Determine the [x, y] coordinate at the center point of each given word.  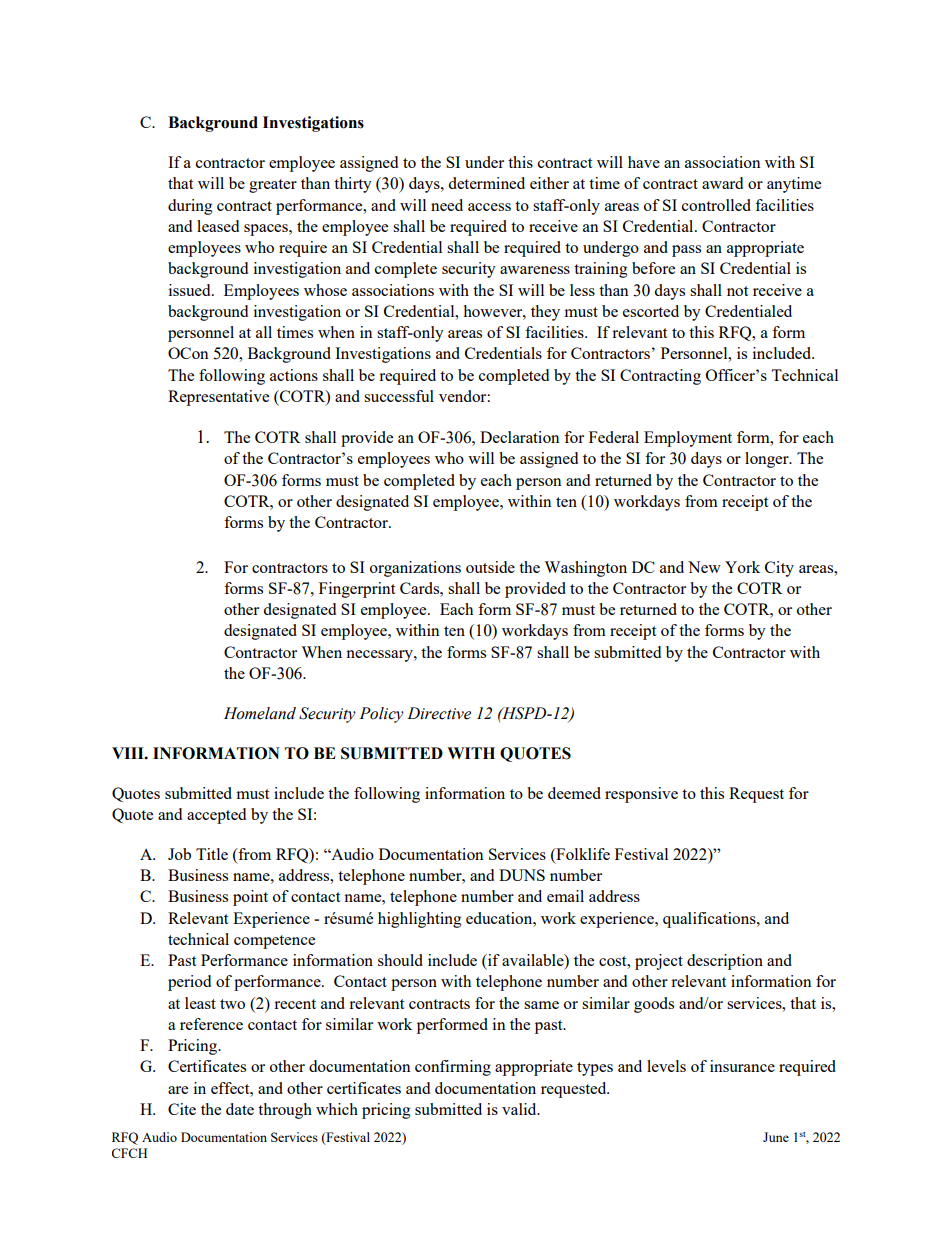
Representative [218, 398]
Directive [439, 713]
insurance [742, 1066]
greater [273, 186]
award [722, 183]
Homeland [260, 713]
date [240, 1109]
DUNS [522, 875]
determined [486, 183]
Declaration [520, 437]
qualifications [710, 920]
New [704, 567]
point [250, 898]
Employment [688, 439]
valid [520, 1109]
